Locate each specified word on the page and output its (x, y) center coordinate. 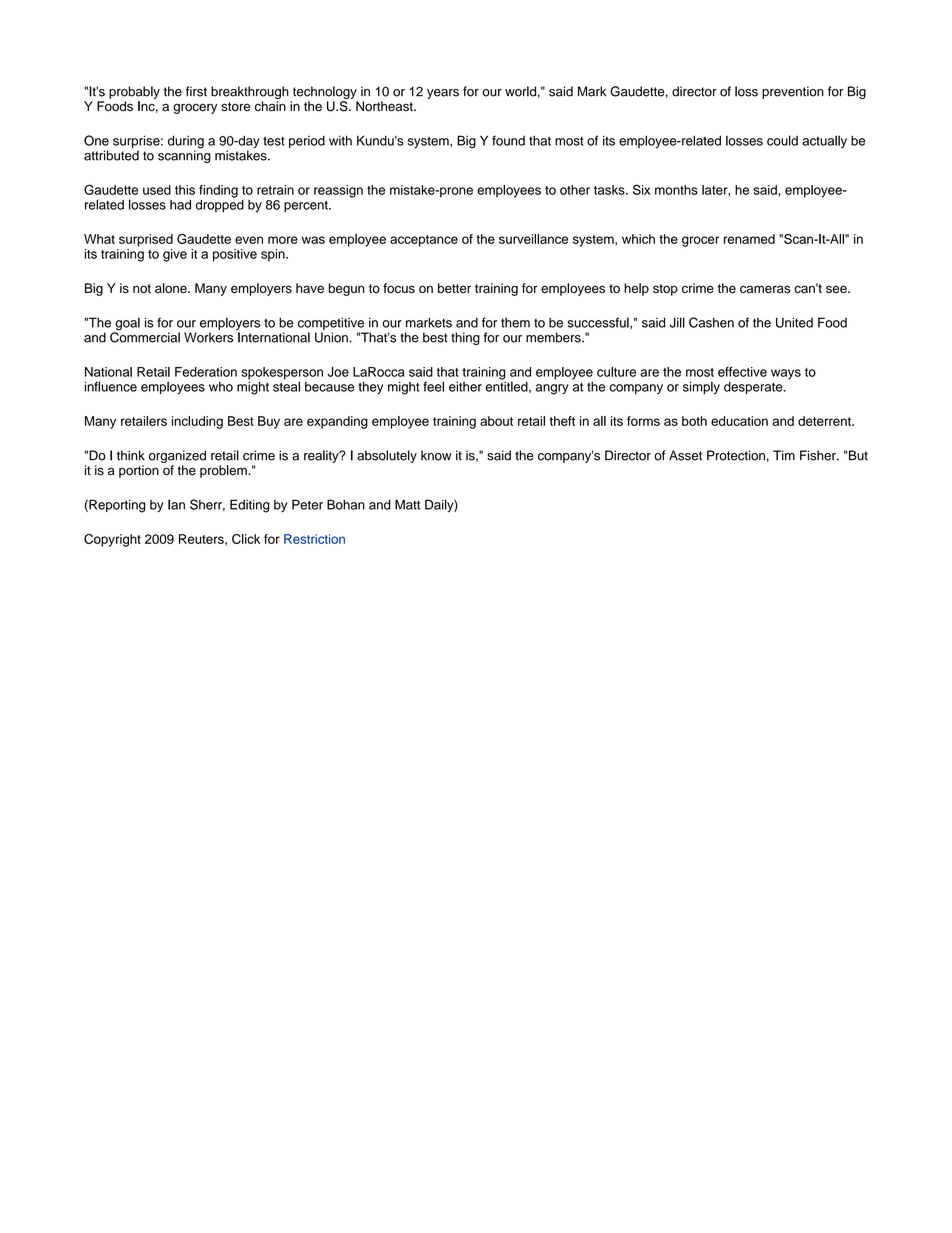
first (196, 91)
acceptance (424, 241)
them (515, 323)
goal (126, 325)
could (782, 140)
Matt (407, 504)
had (180, 205)
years (443, 94)
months (676, 190)
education (739, 421)
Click (246, 539)
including (197, 422)
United (794, 322)
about (496, 421)
